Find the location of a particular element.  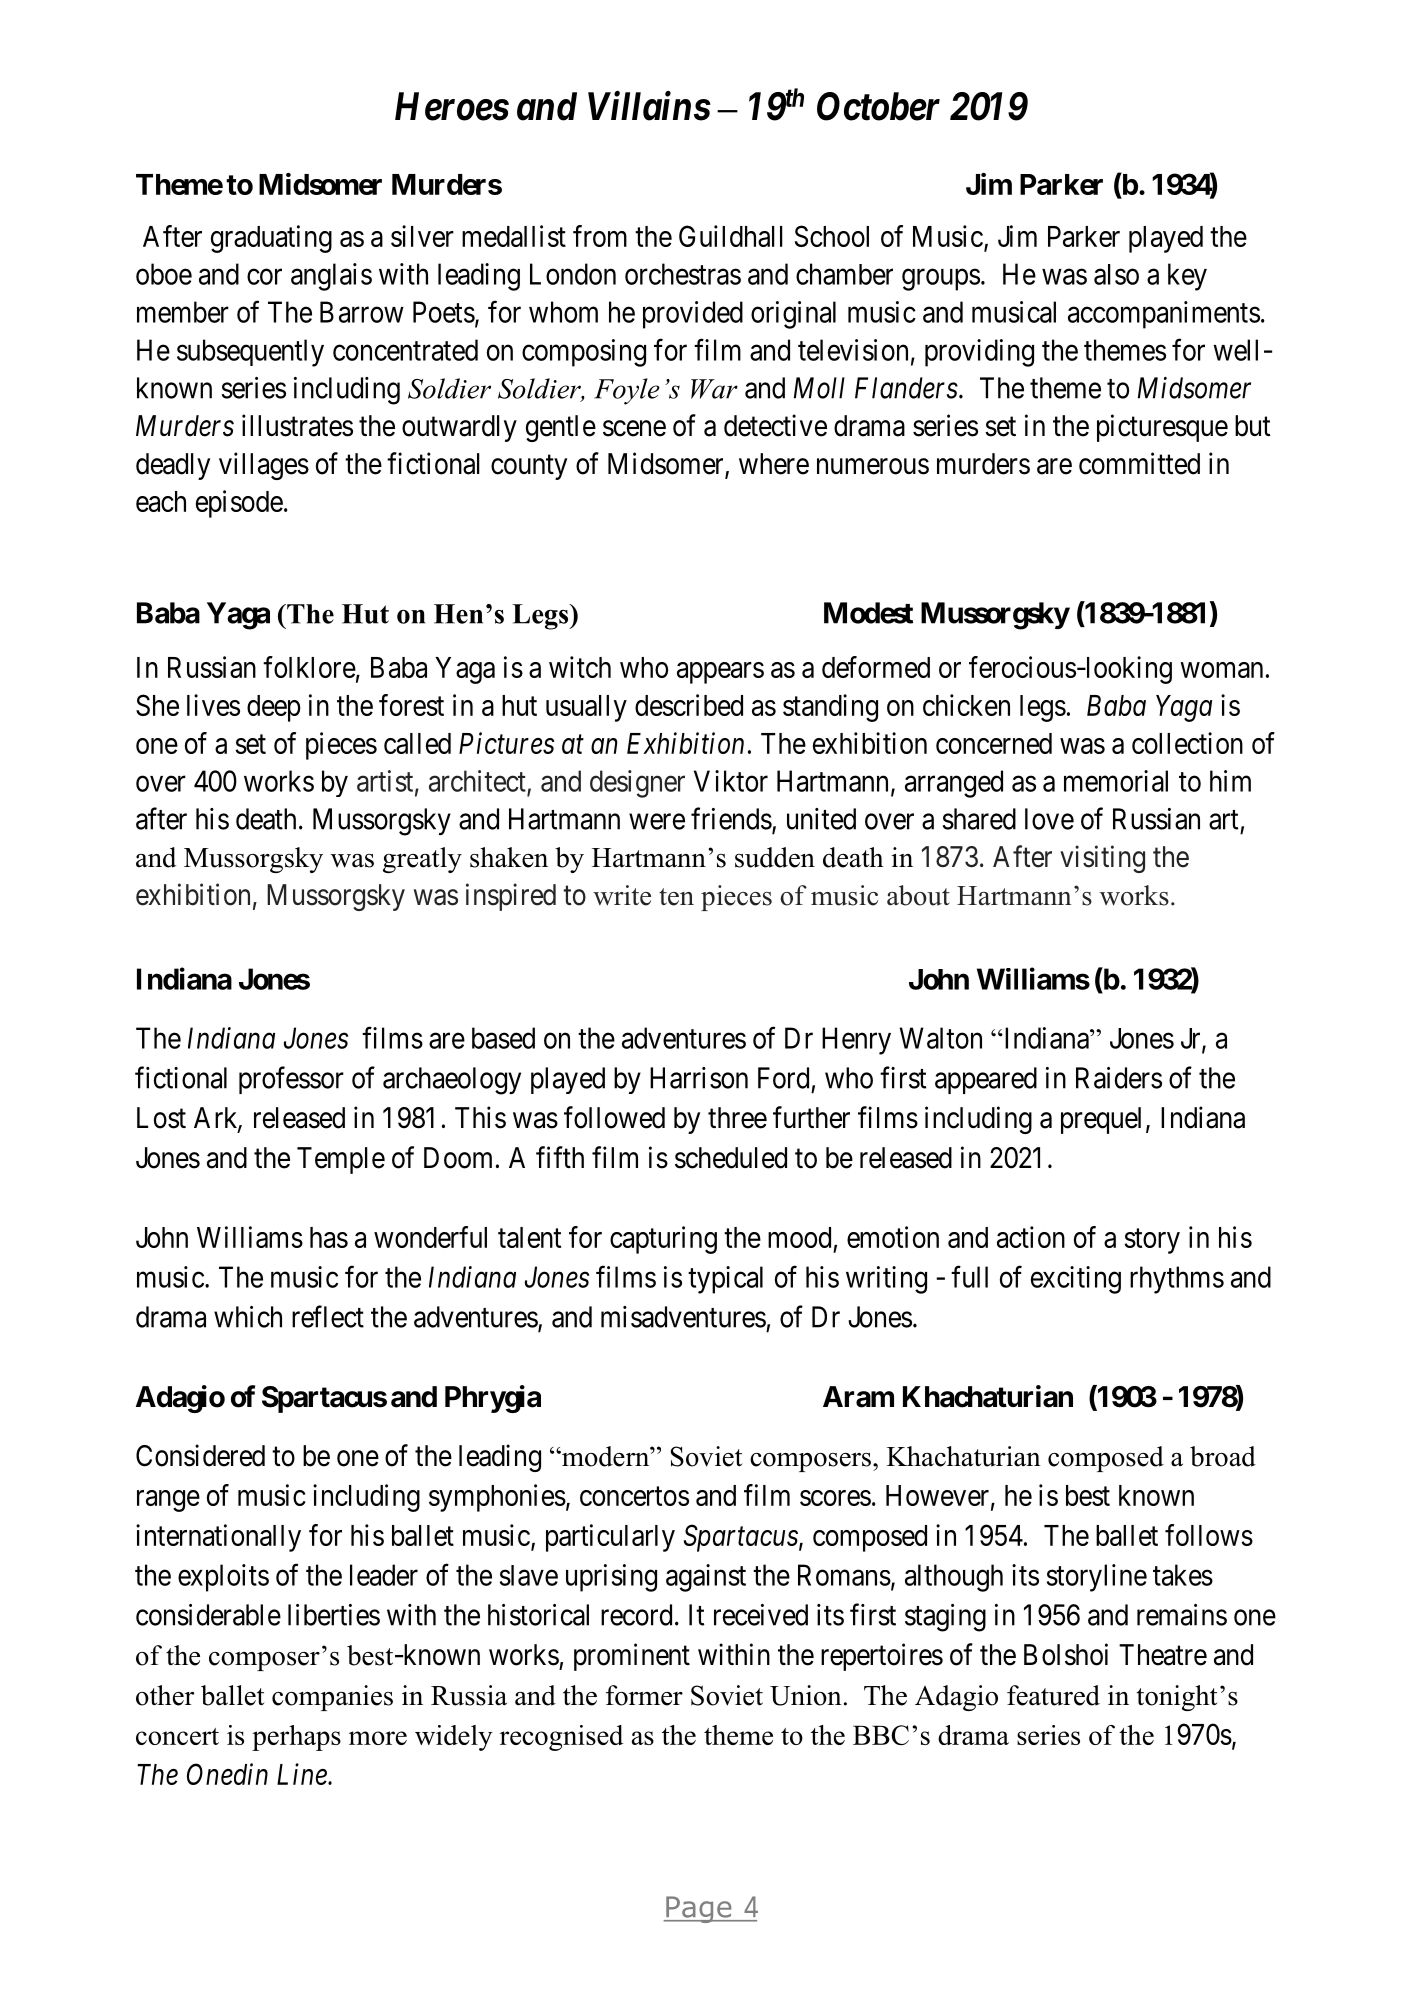

Considered is located at coordinates (200, 1455).
